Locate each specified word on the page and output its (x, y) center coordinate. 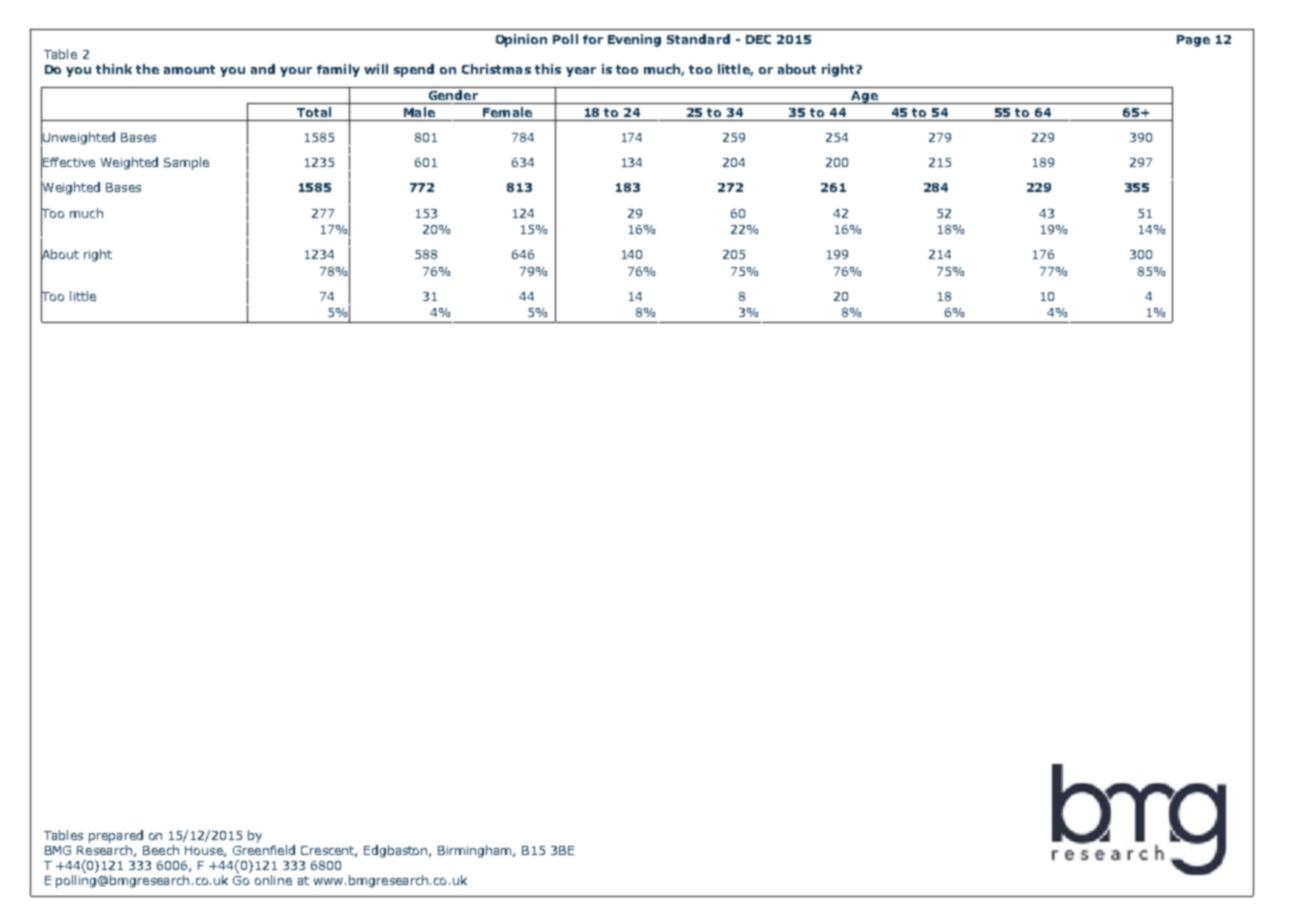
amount (189, 69)
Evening (634, 40)
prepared (116, 836)
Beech (161, 850)
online (273, 880)
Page (1193, 41)
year (581, 72)
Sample (186, 163)
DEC (758, 39)
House (205, 851)
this (548, 69)
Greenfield (264, 850)
